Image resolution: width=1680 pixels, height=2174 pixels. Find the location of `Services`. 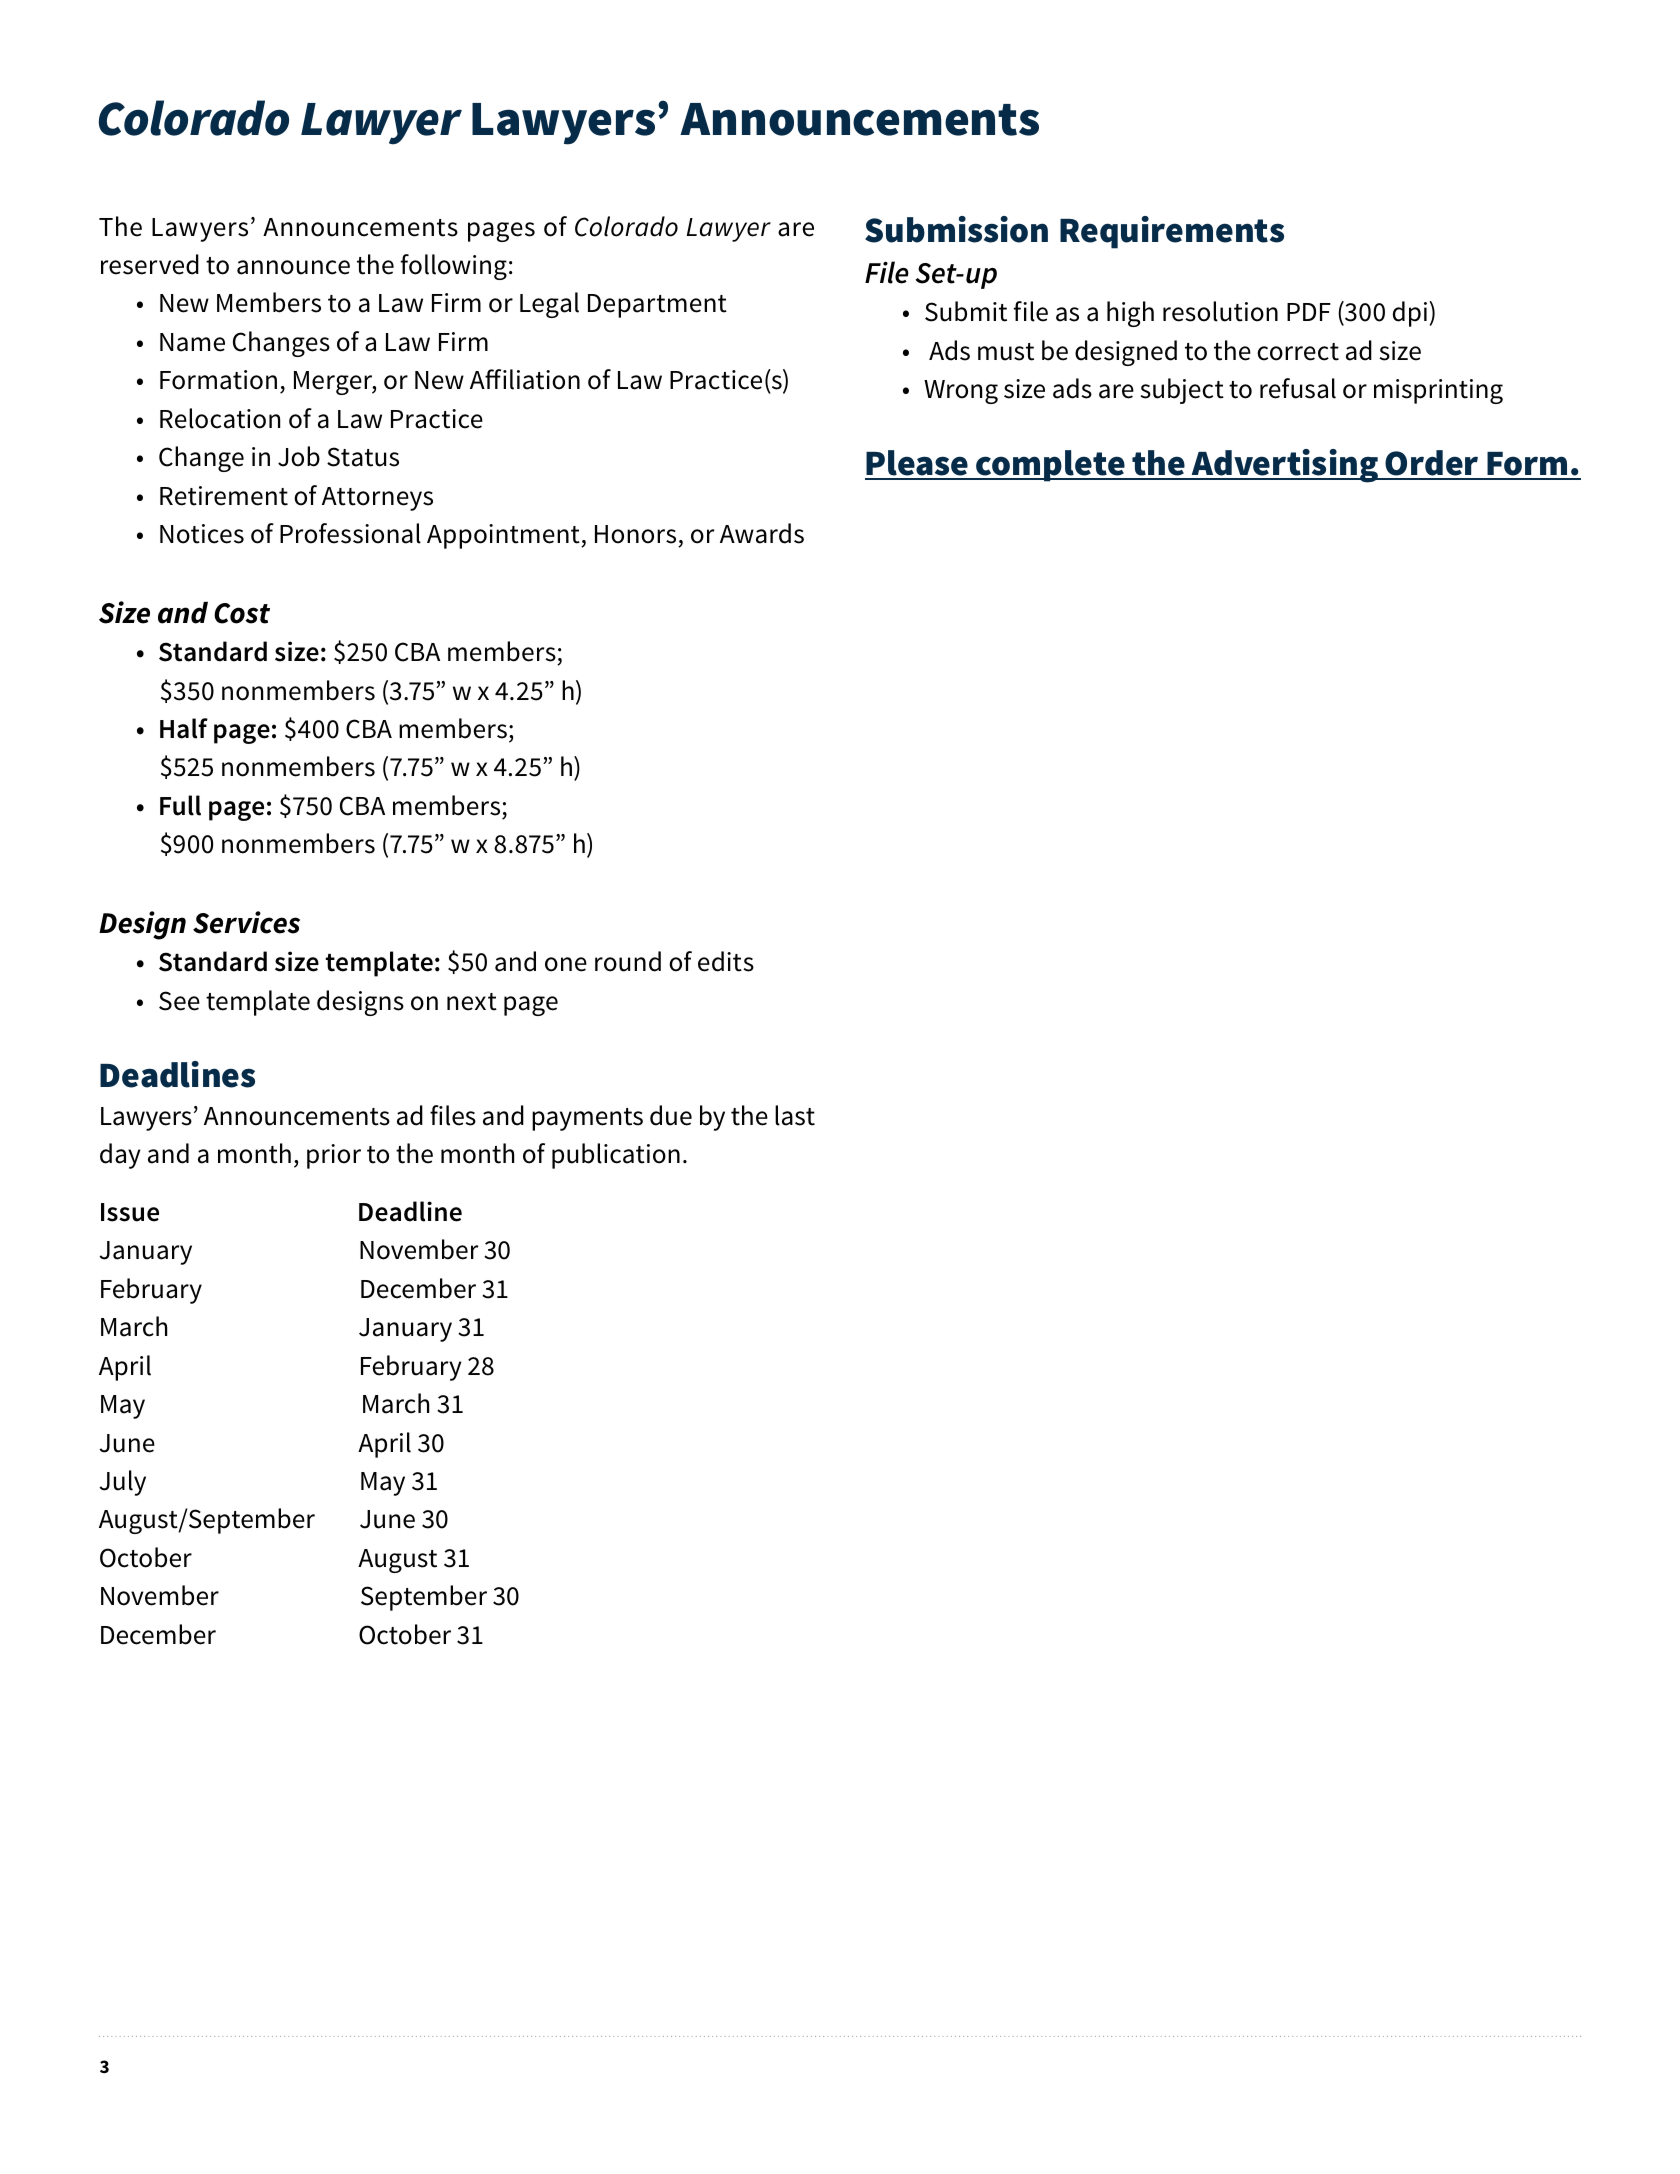

Services is located at coordinates (246, 922).
